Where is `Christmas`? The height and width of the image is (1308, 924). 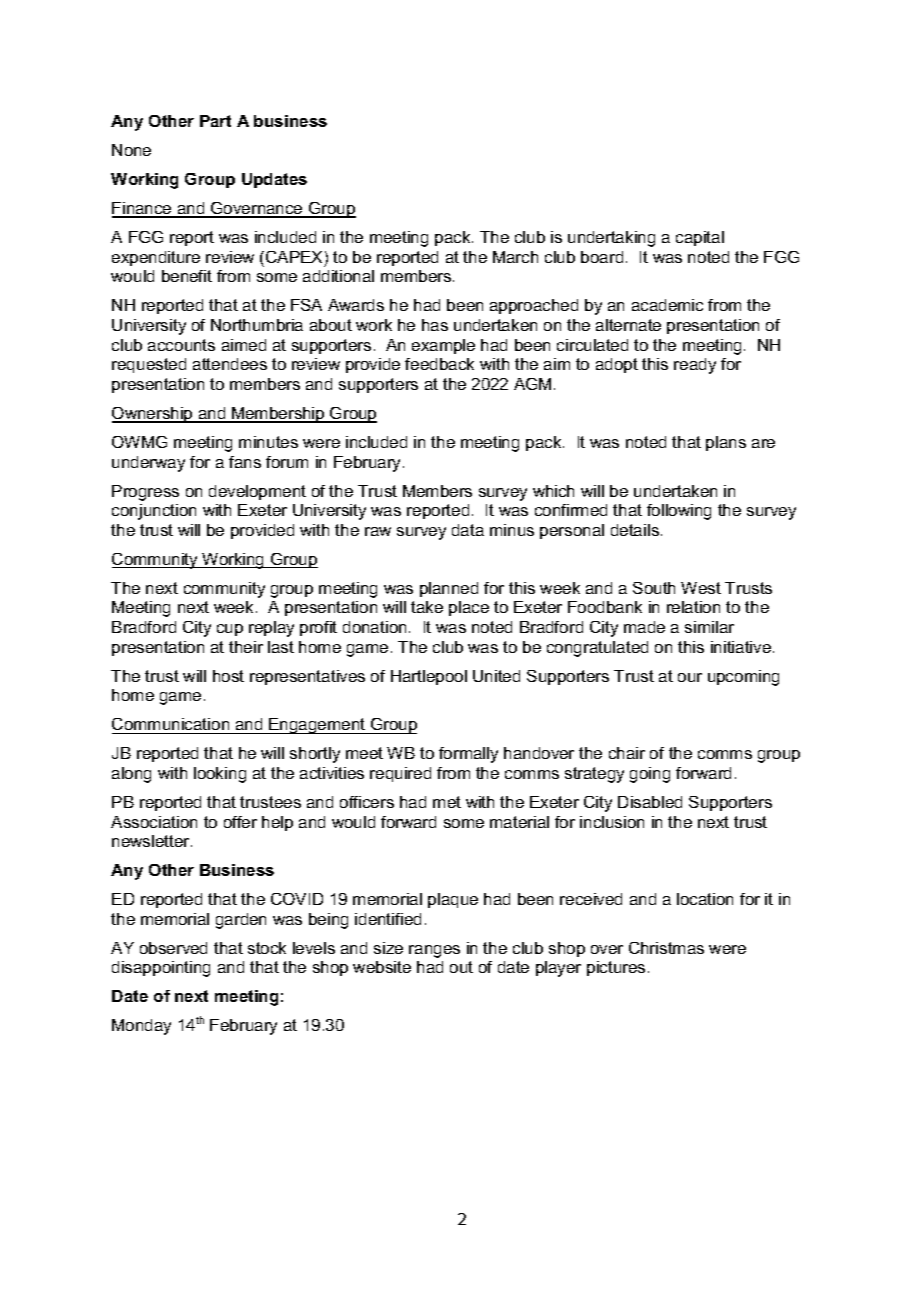 Christmas is located at coordinates (666, 948).
